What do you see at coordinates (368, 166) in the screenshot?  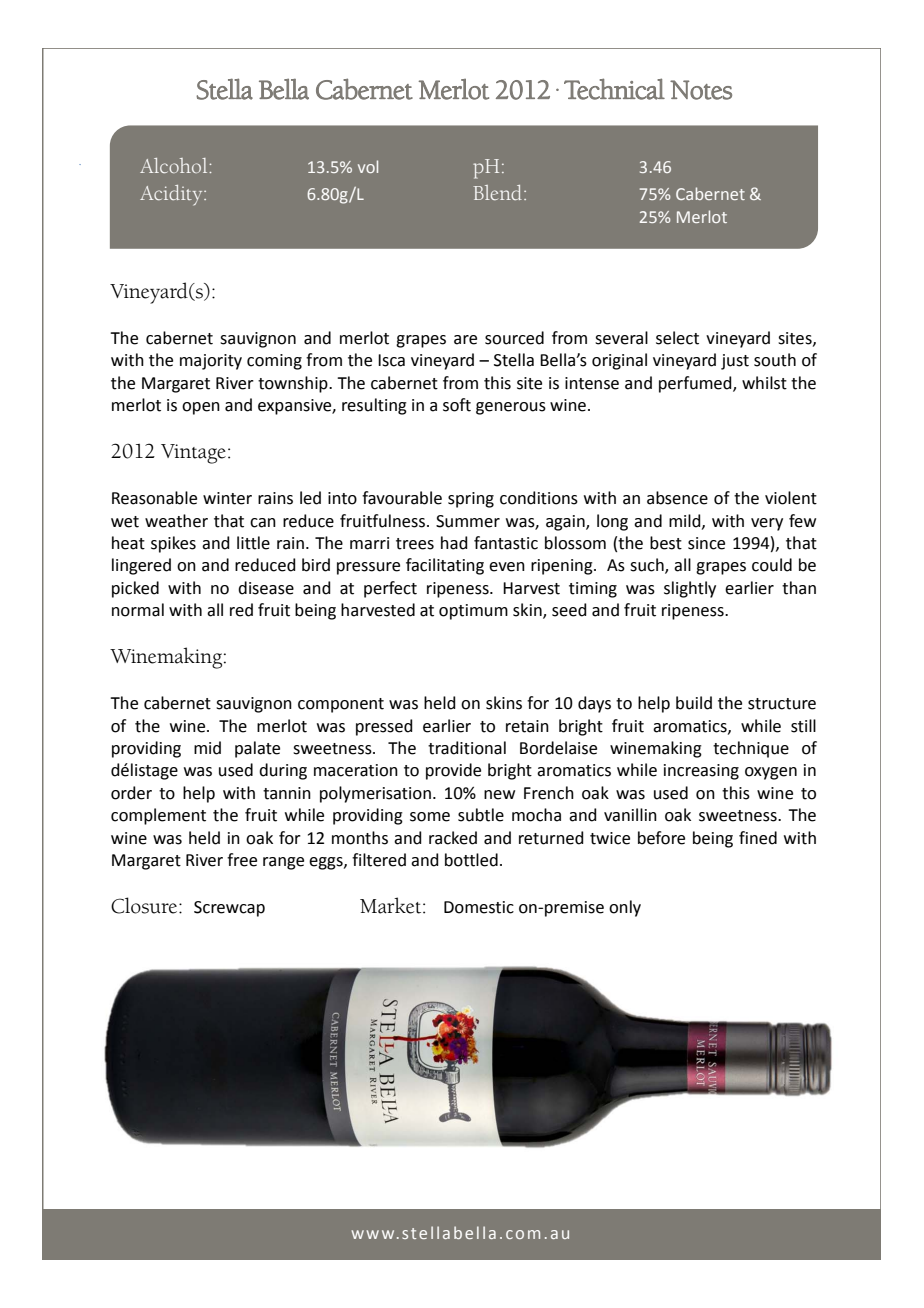 I see `vol` at bounding box center [368, 166].
